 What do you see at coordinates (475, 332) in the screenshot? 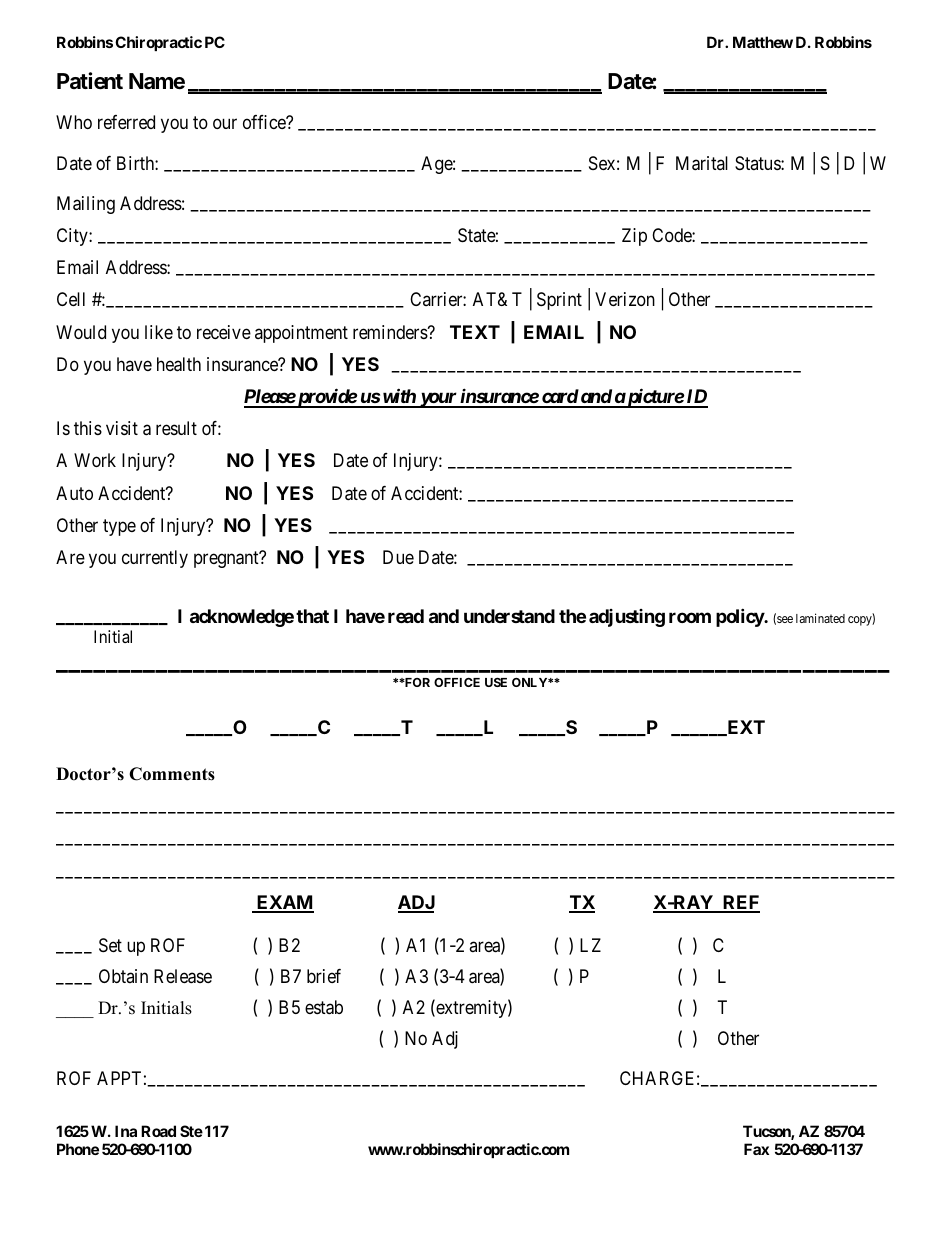
I see `TEXT` at bounding box center [475, 332].
